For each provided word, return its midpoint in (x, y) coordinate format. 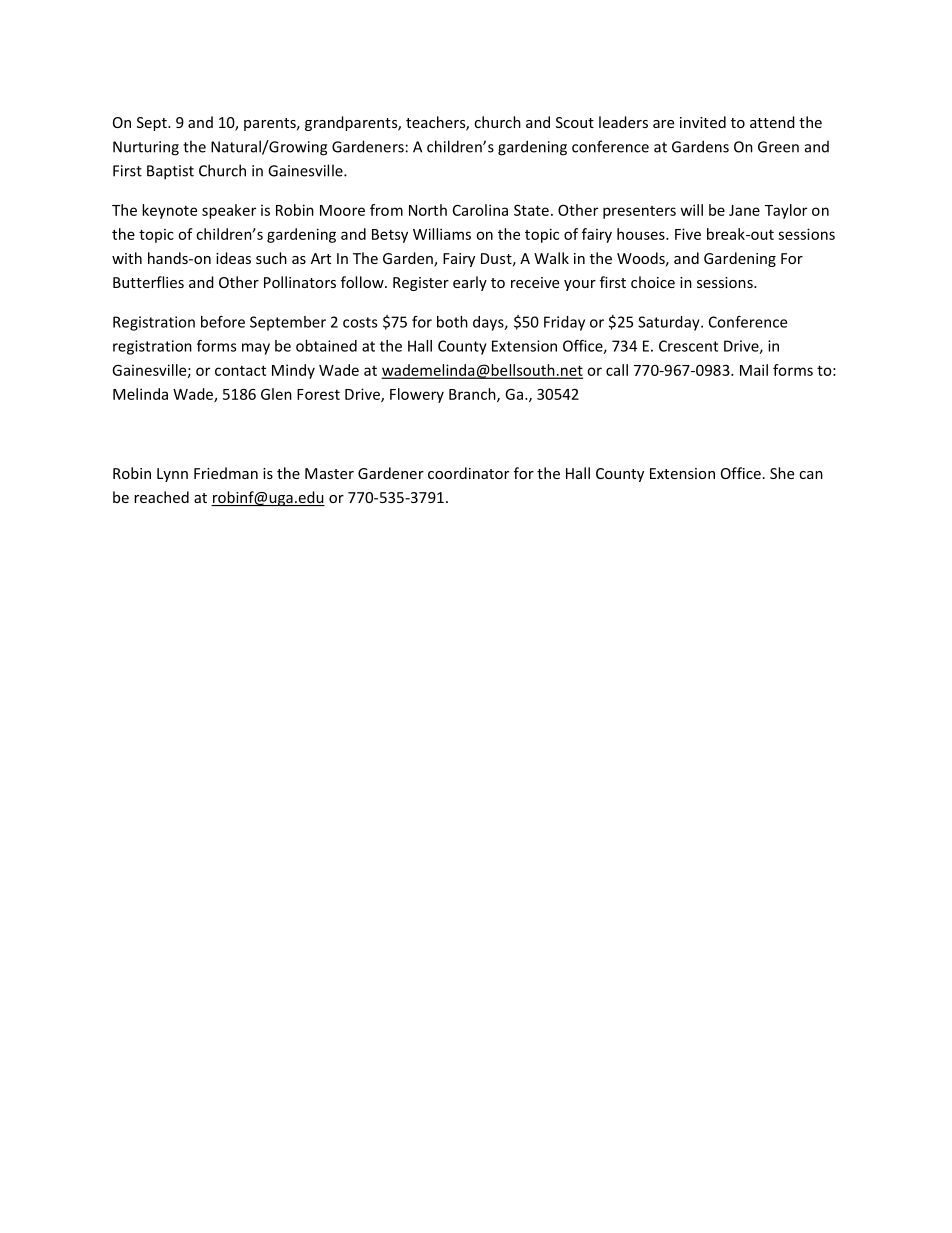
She (782, 473)
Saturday (670, 323)
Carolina (480, 210)
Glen (276, 394)
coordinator (468, 473)
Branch (473, 395)
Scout (575, 122)
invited (703, 122)
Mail (754, 370)
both (452, 322)
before (223, 322)
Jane (744, 210)
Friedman (226, 473)
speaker (229, 211)
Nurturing (146, 148)
